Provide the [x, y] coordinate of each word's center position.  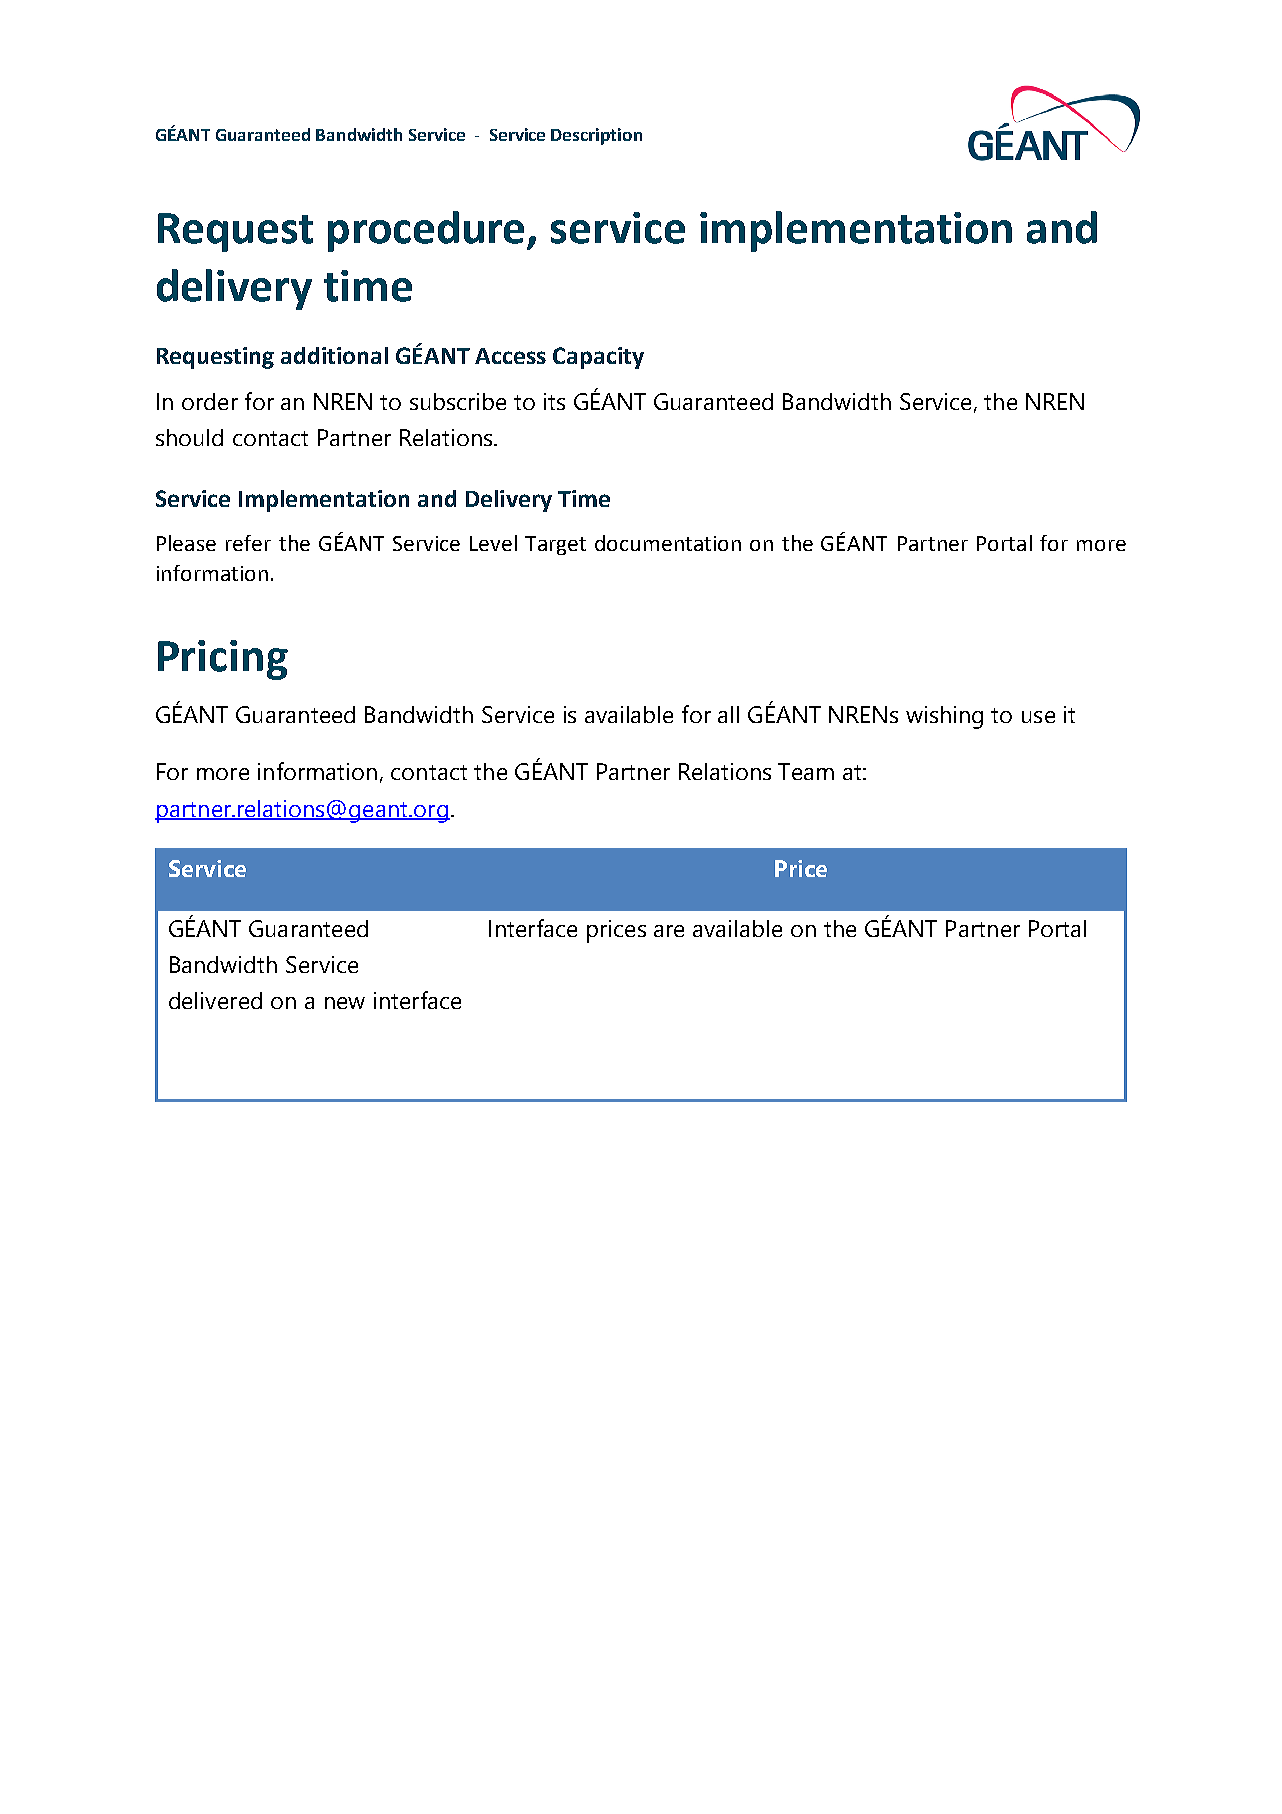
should [189, 437]
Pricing [223, 660]
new [345, 1003]
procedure [428, 231]
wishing [944, 717]
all [728, 714]
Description [596, 136]
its [554, 401]
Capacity [598, 358]
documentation [668, 543]
